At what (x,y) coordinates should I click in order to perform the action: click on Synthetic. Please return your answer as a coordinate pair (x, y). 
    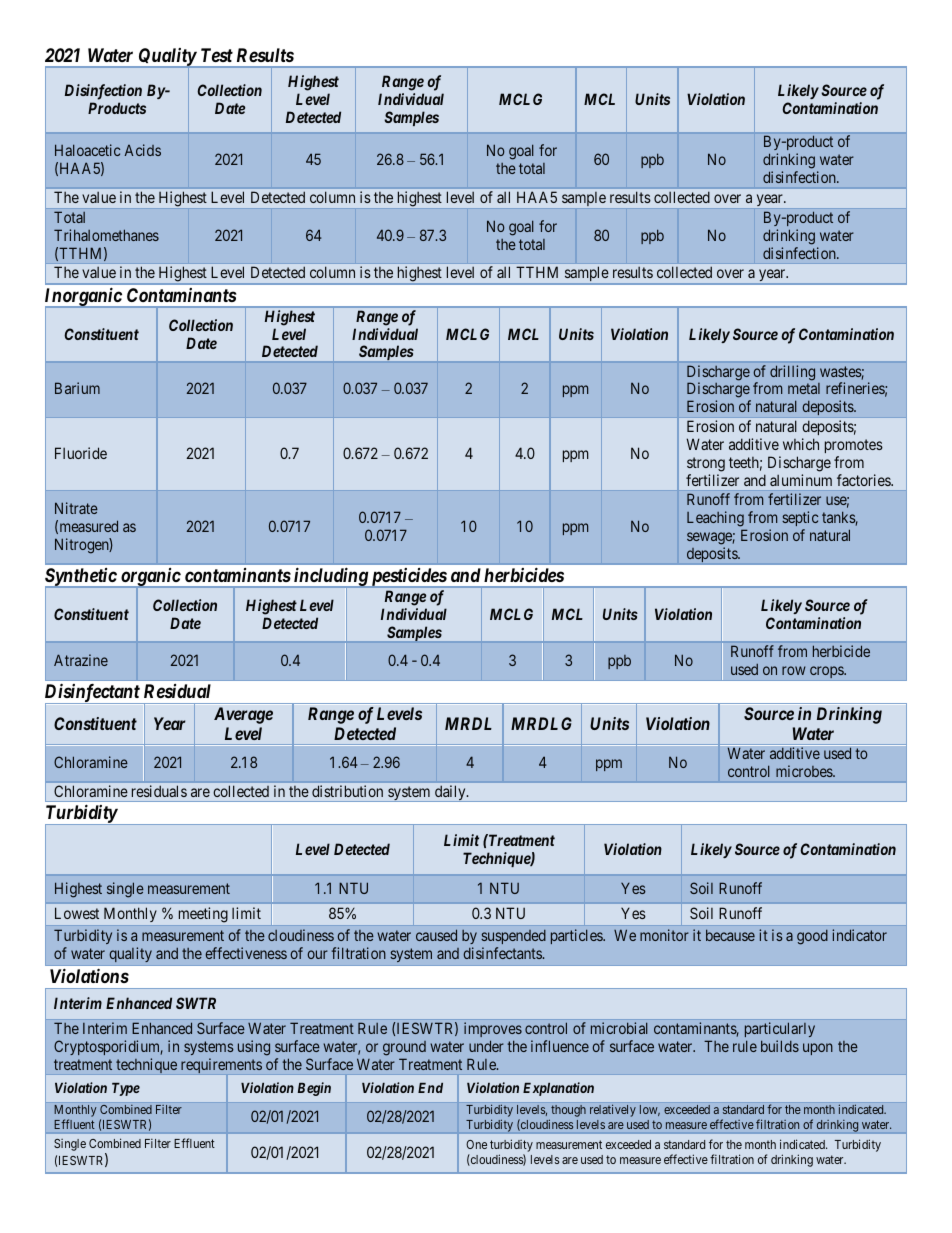
    Looking at the image, I should click on (81, 578).
